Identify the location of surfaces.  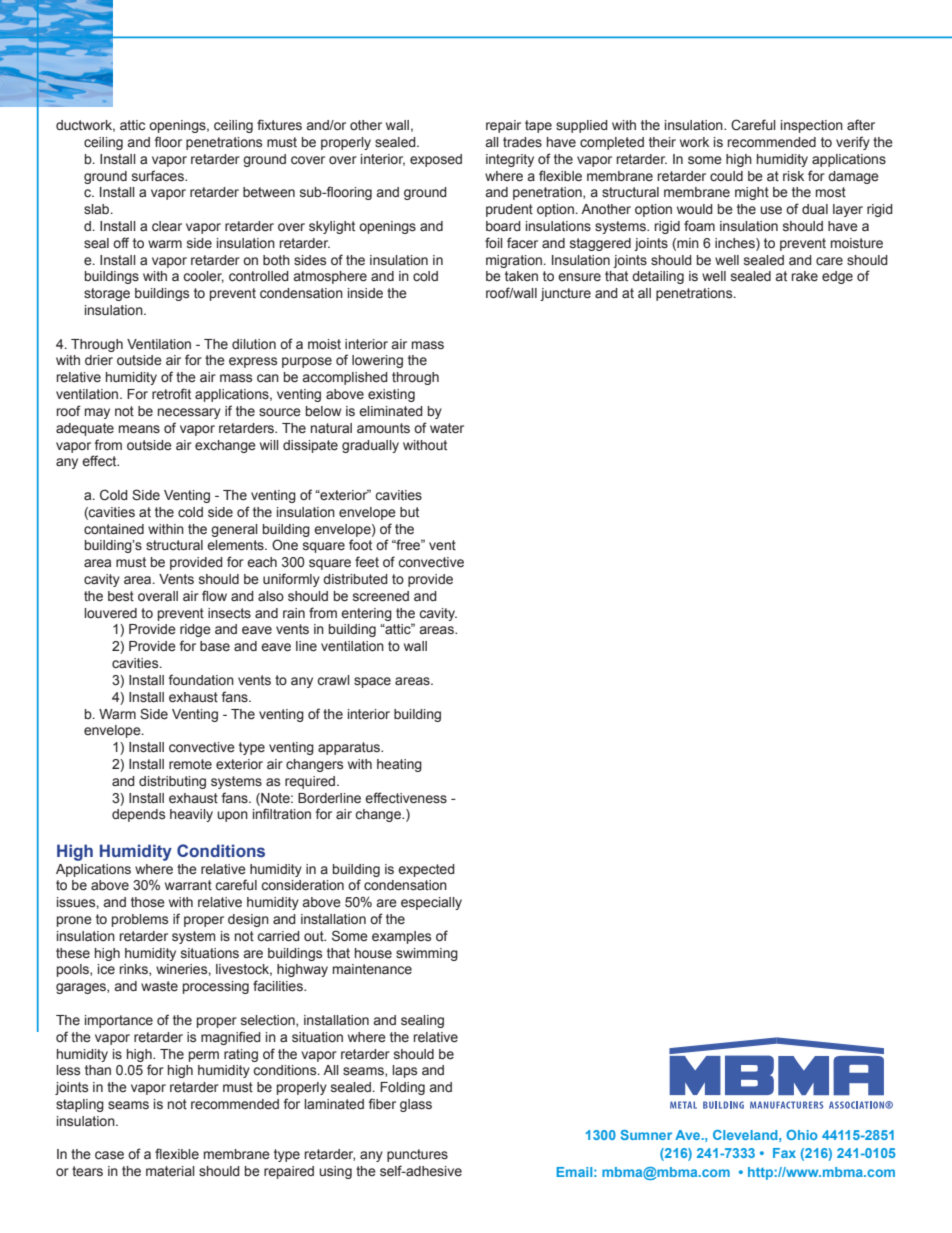
(159, 176).
